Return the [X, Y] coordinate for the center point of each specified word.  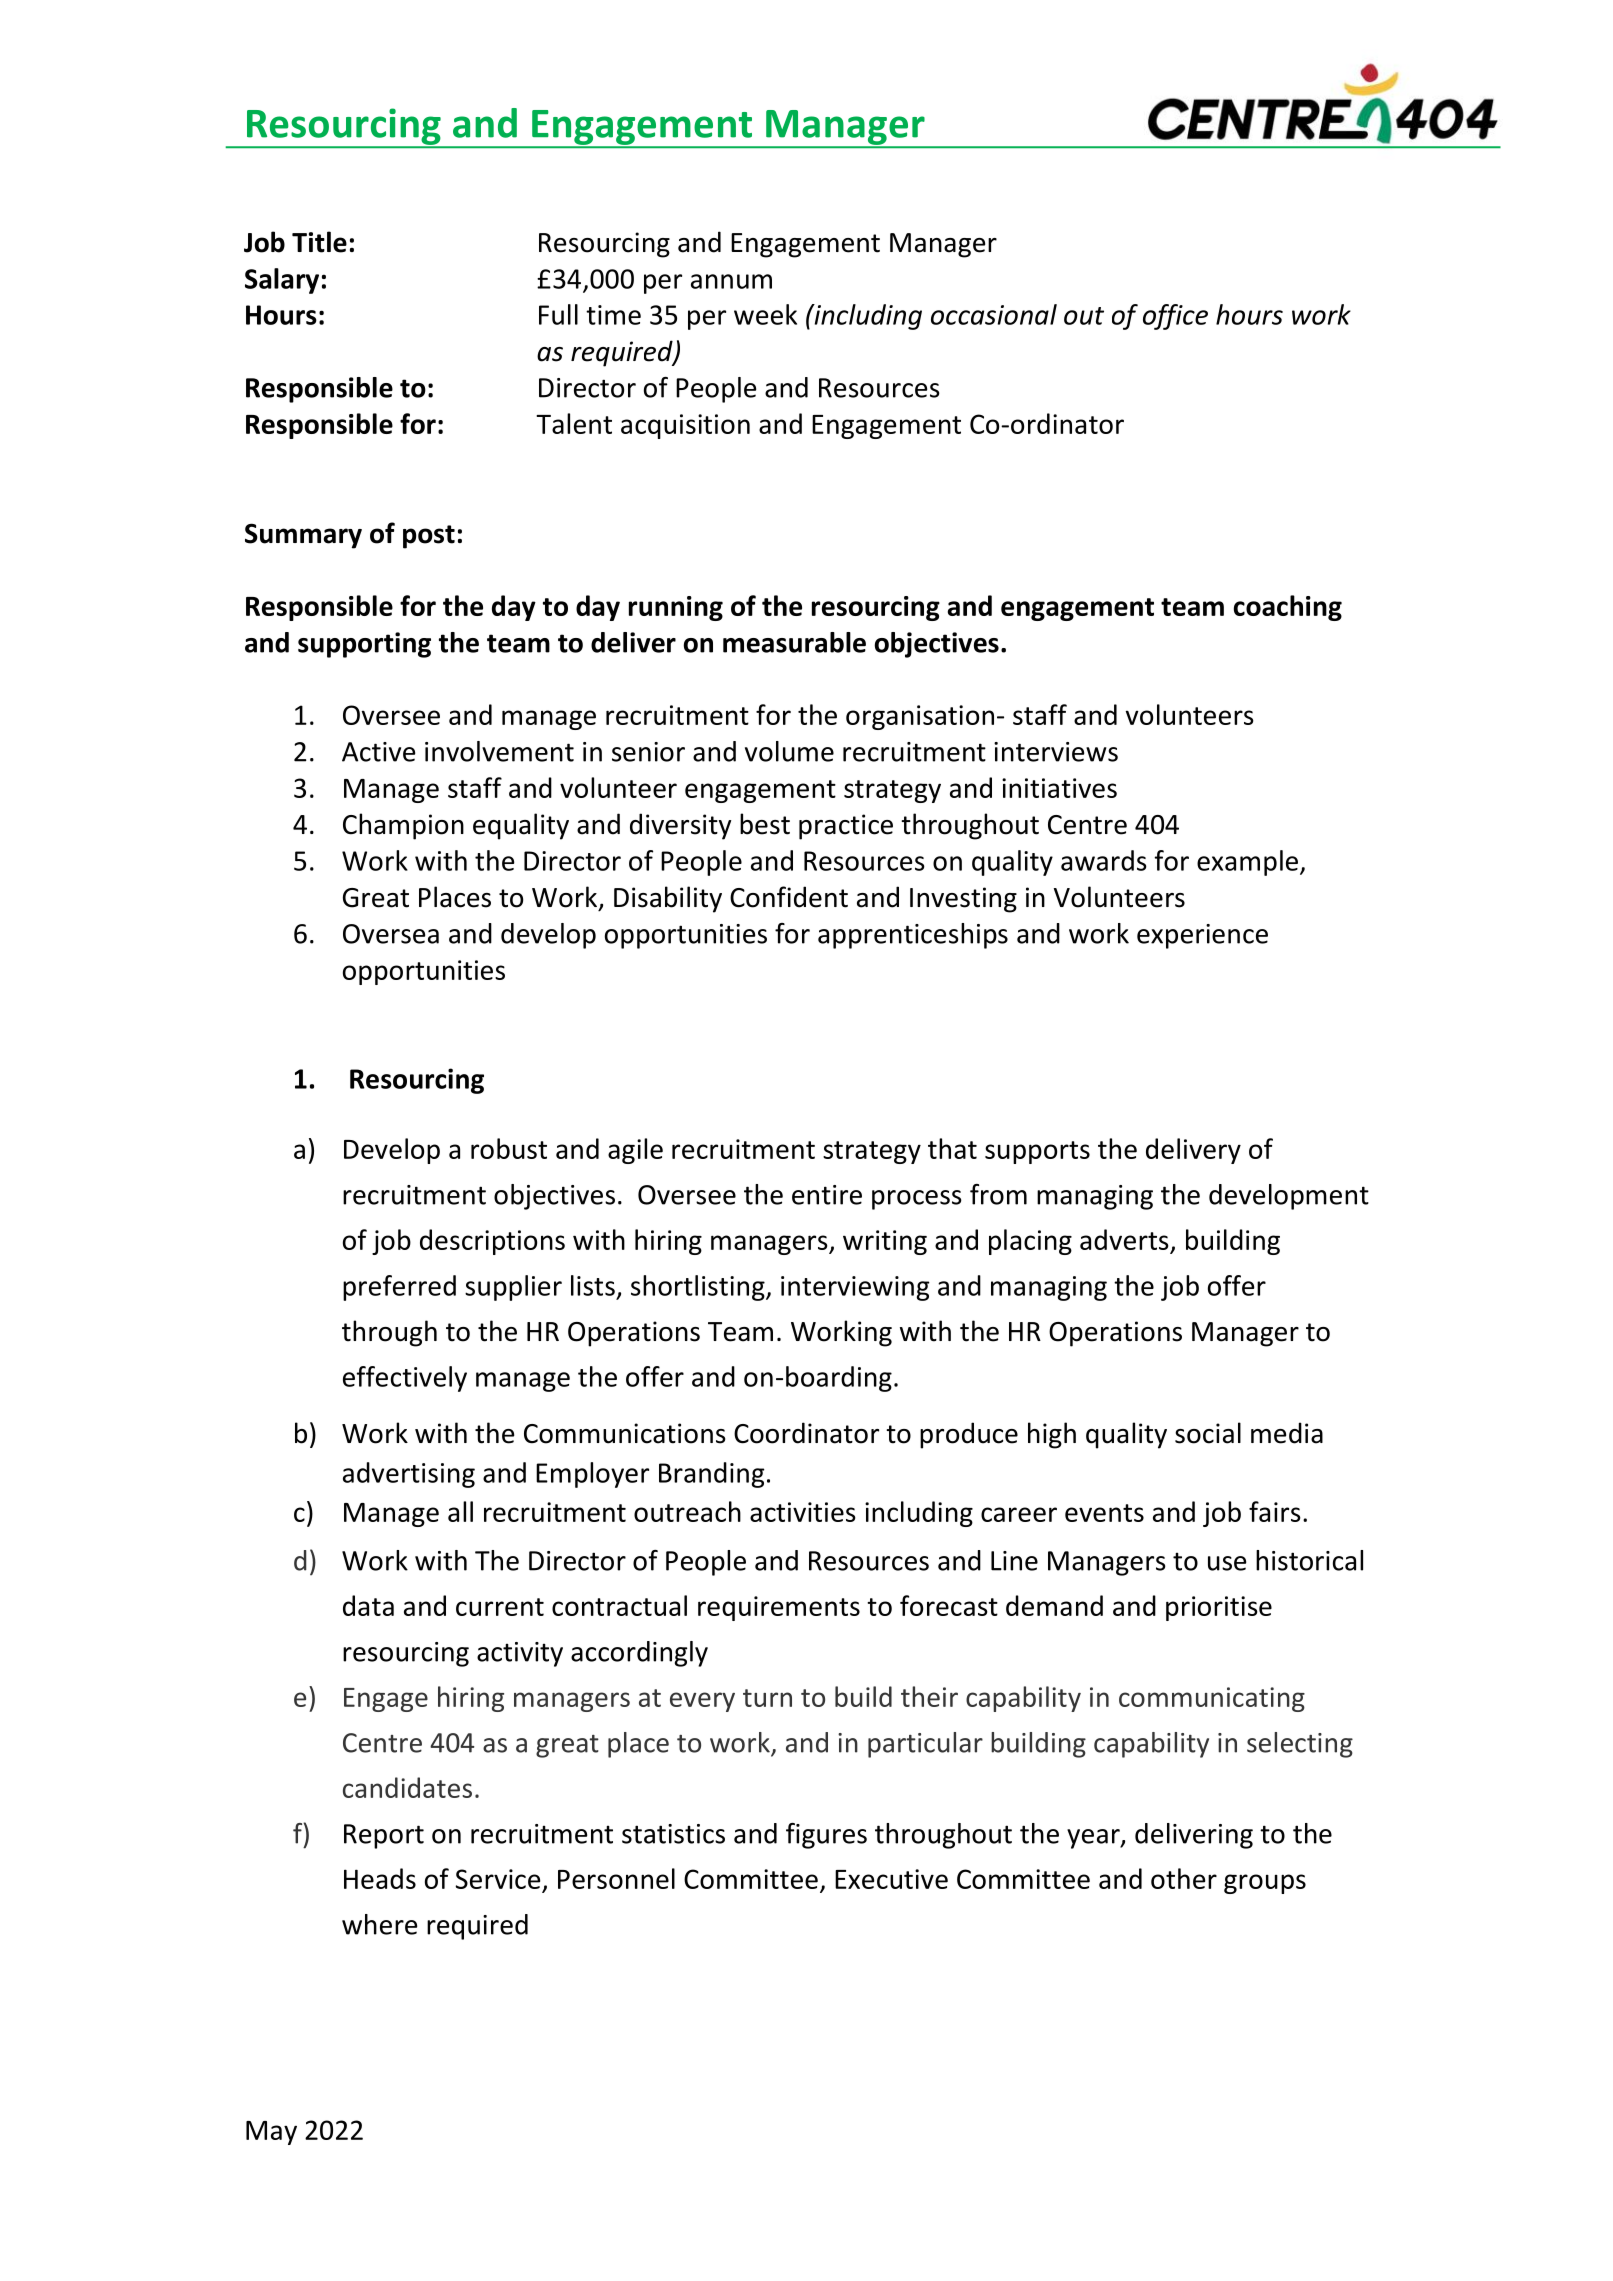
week [765, 314]
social [1208, 1433]
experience [1202, 936]
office [1175, 317]
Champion [403, 826]
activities [803, 1512]
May [271, 2133]
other [1184, 1878]
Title [319, 242]
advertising [409, 1475]
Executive [891, 1879]
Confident [789, 897]
